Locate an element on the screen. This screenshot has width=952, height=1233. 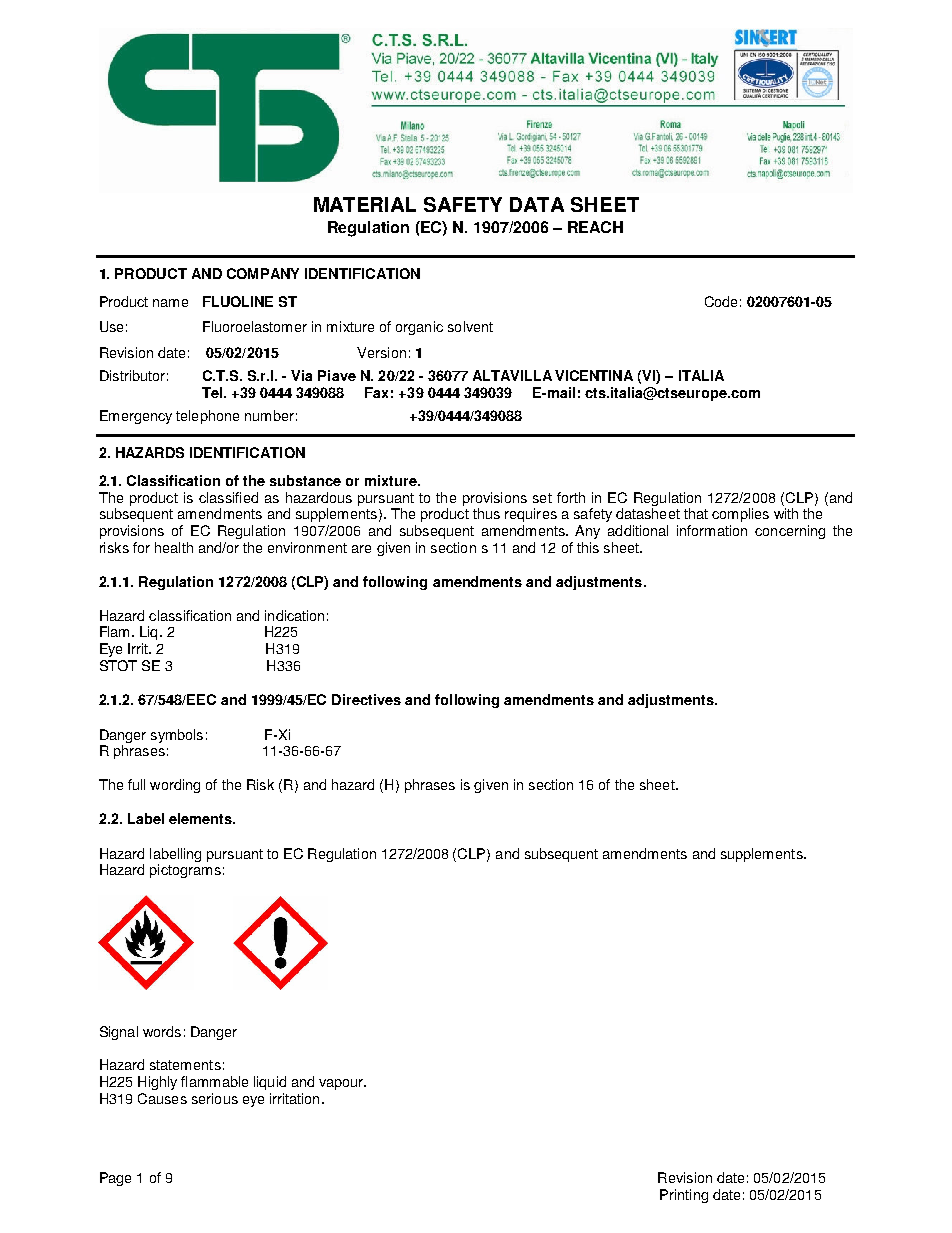
telephone is located at coordinates (207, 417).
